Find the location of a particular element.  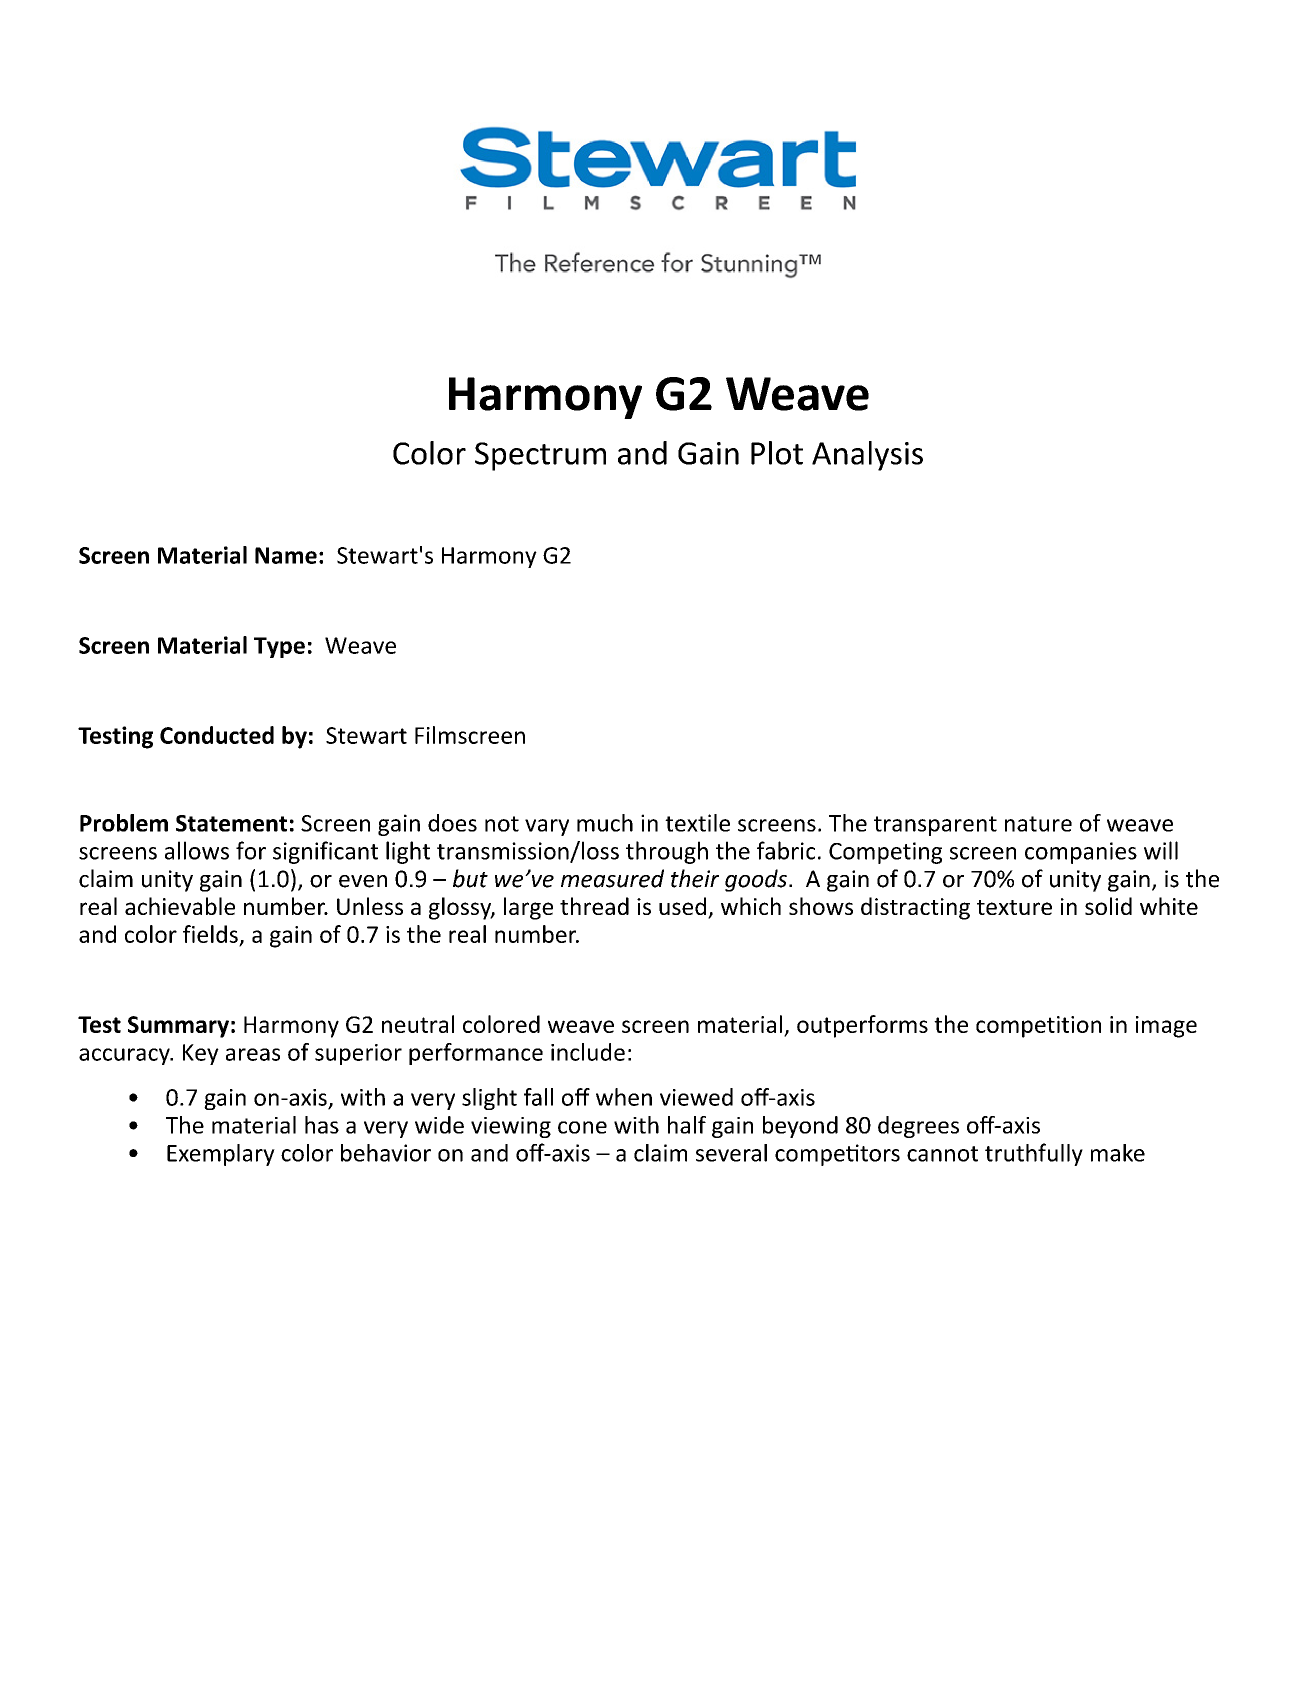

Exemplary is located at coordinates (221, 1155).
